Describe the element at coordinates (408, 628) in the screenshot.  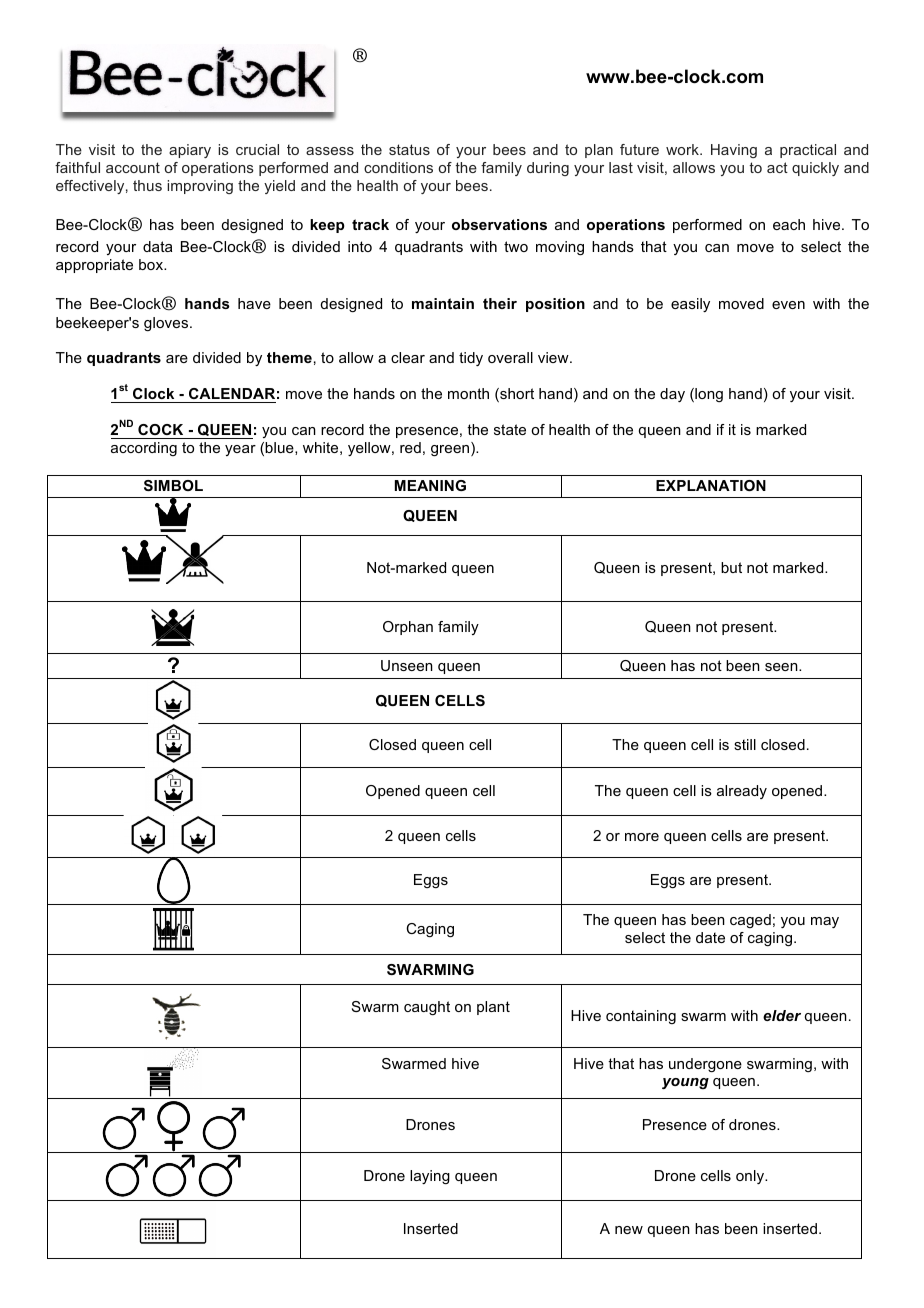
I see `Orphan` at that location.
